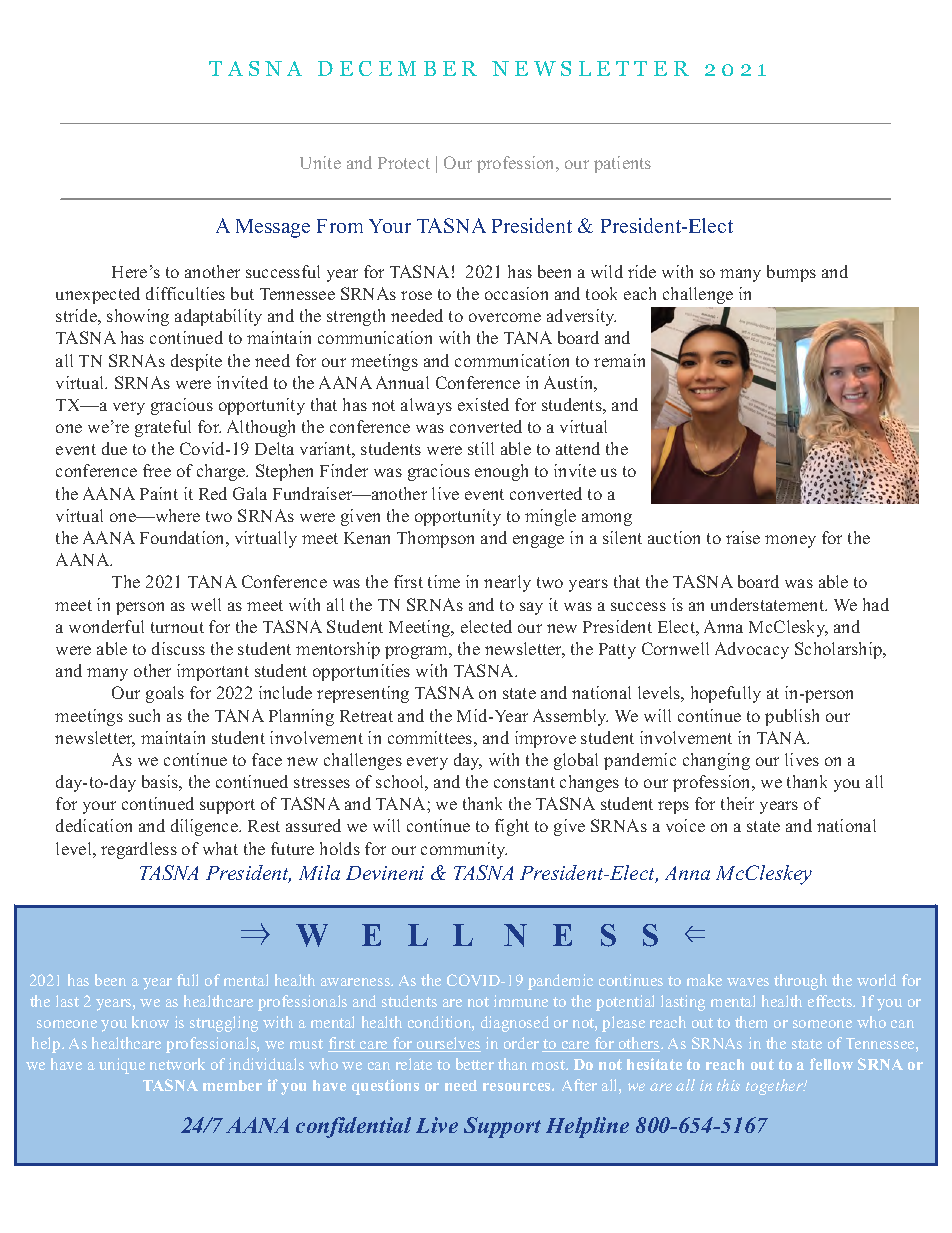 Image resolution: width=952 pixels, height=1233 pixels. What do you see at coordinates (178, 648) in the document?
I see `discuss` at bounding box center [178, 648].
